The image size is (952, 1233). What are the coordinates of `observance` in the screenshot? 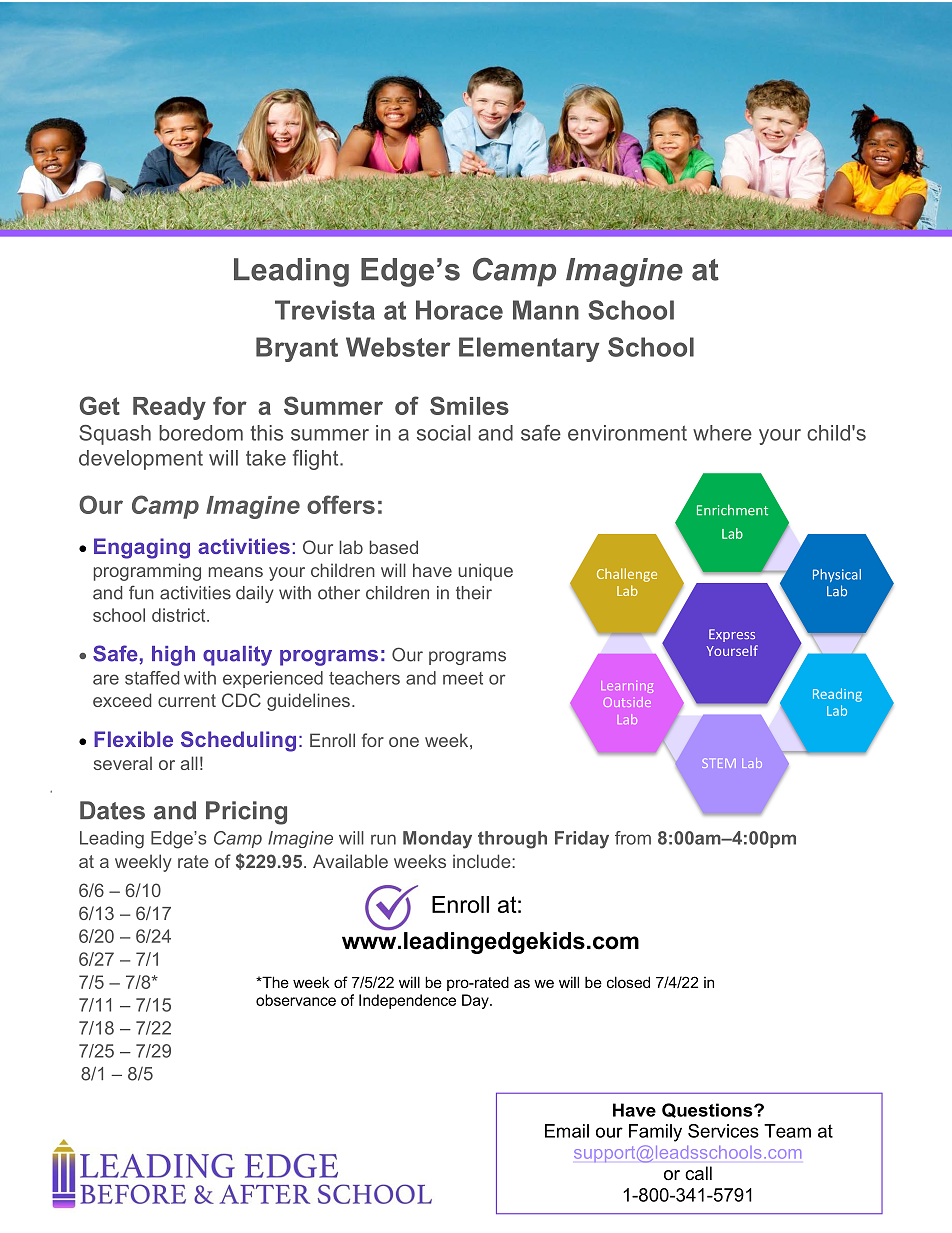 It's located at (296, 1000).
